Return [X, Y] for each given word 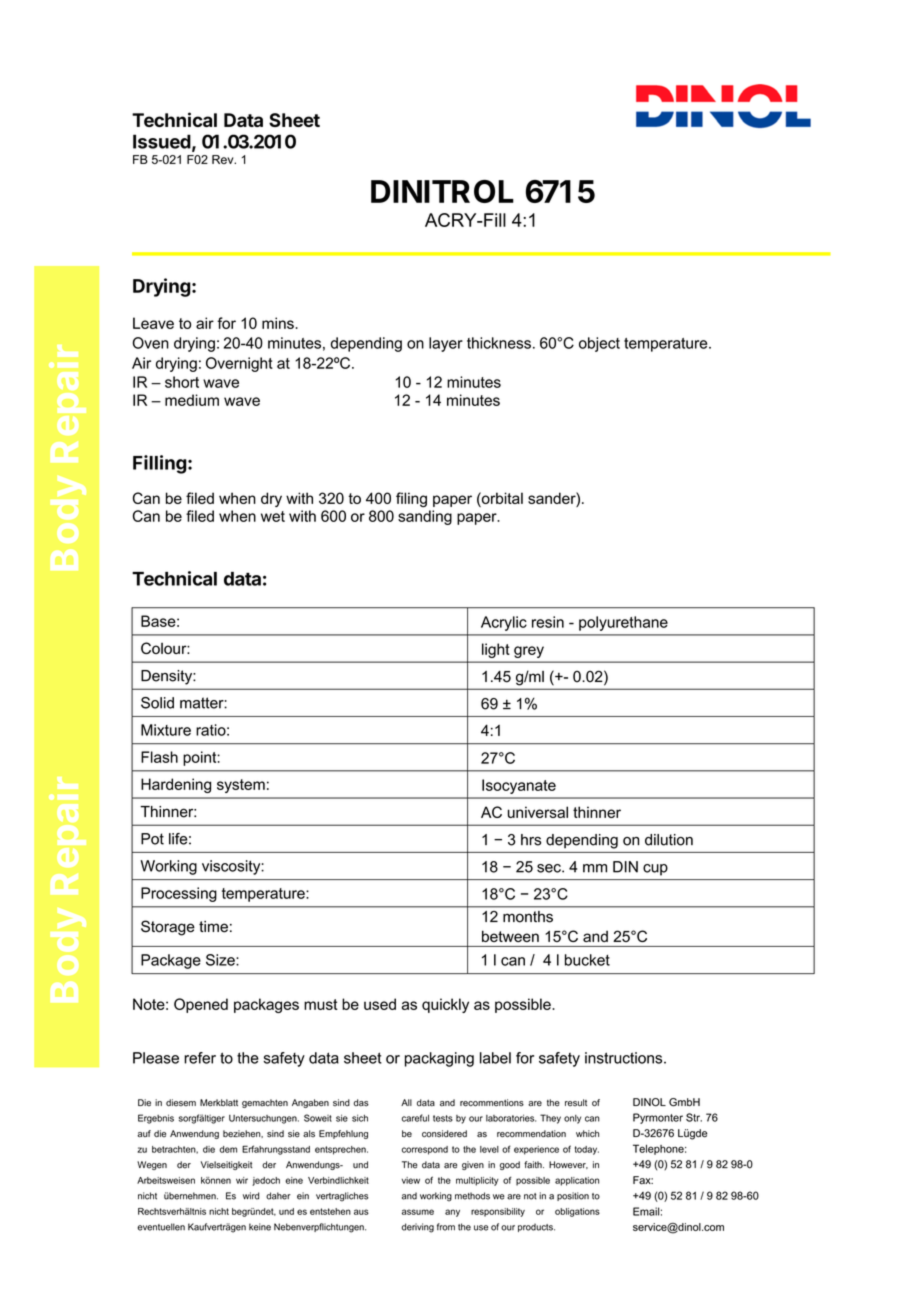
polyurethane [623, 623]
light [496, 650]
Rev [224, 159]
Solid [157, 703]
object [599, 344]
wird [251, 1196]
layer [446, 344]
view [411, 1180]
